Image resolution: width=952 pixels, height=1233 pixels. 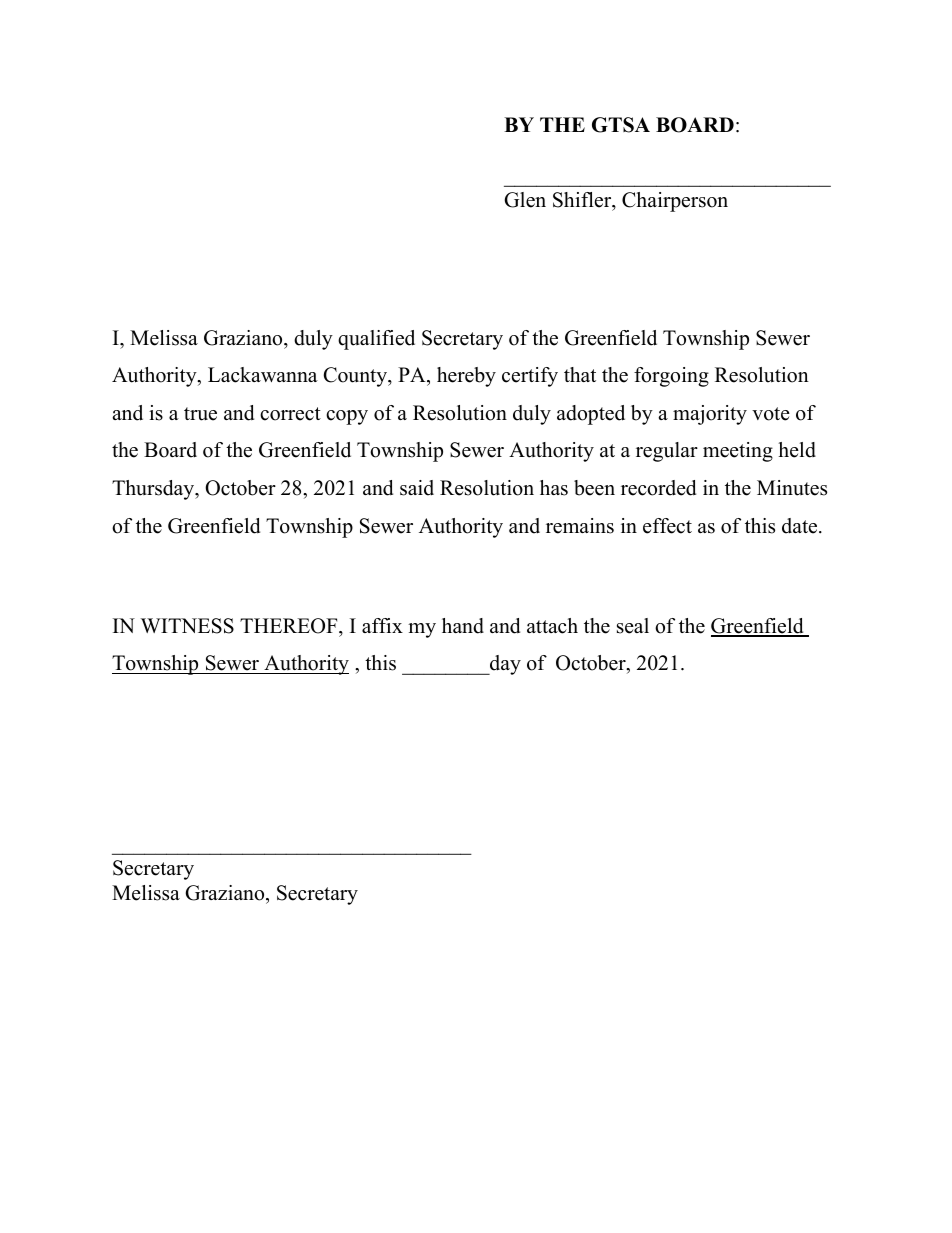 I want to click on forgoing, so click(x=671, y=377).
